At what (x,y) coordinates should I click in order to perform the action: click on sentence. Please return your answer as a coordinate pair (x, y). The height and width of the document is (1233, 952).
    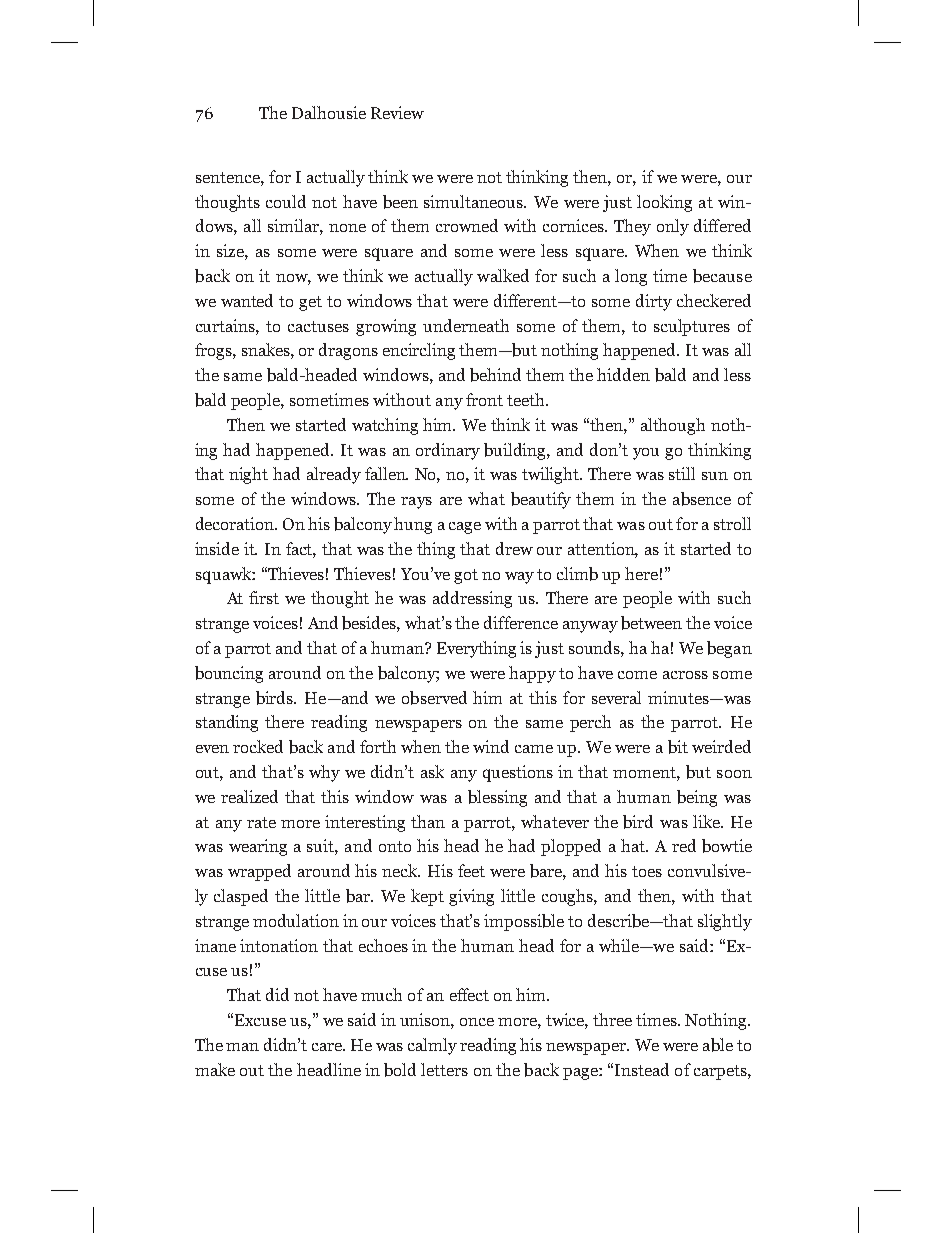
    Looking at the image, I should click on (229, 177).
